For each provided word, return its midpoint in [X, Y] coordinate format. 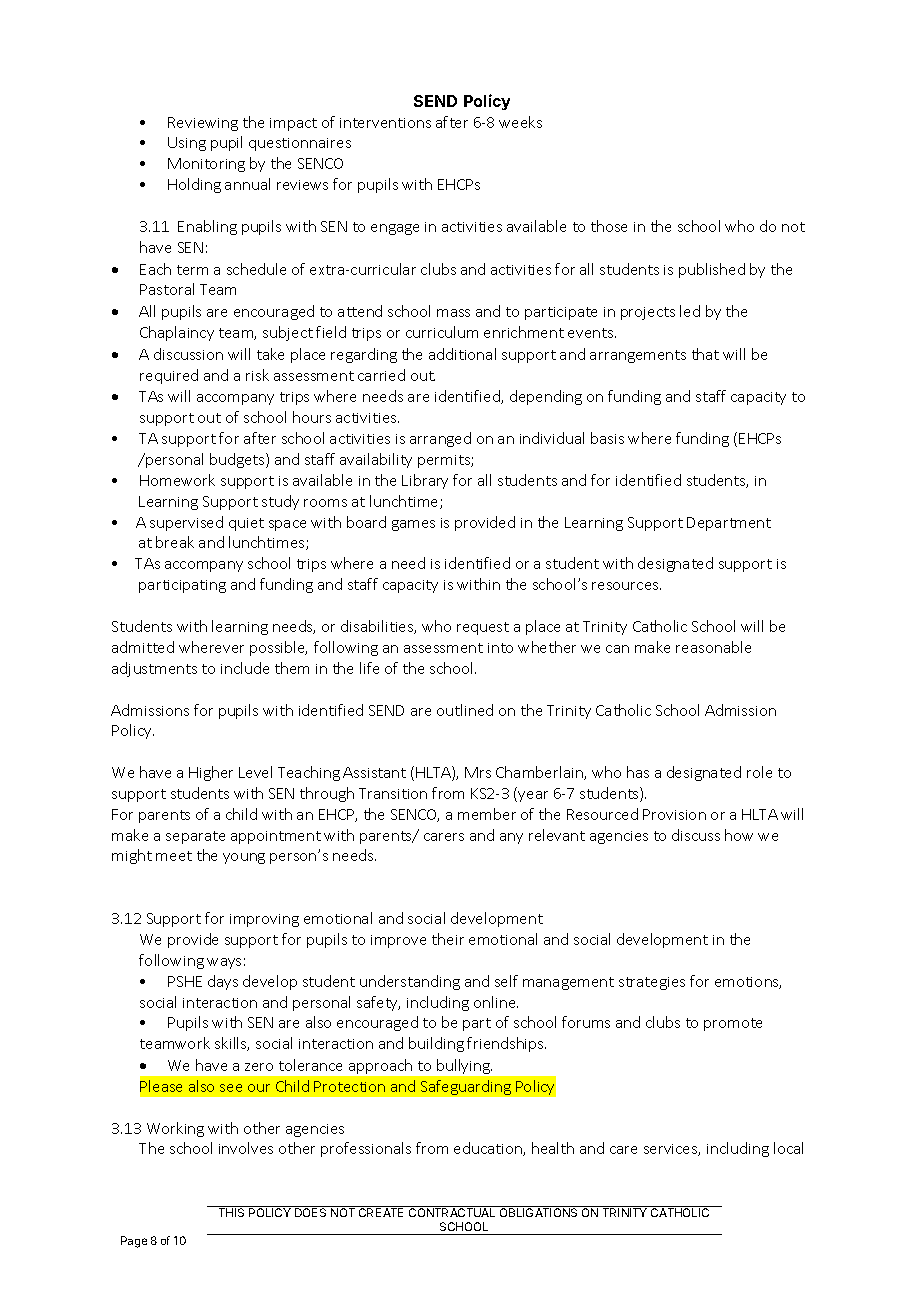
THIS [231, 1212]
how [739, 835]
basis [607, 438]
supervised [186, 523]
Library [425, 481]
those [609, 226]
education [489, 1149]
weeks [520, 122]
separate [195, 837]
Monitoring [206, 165]
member [487, 814]
